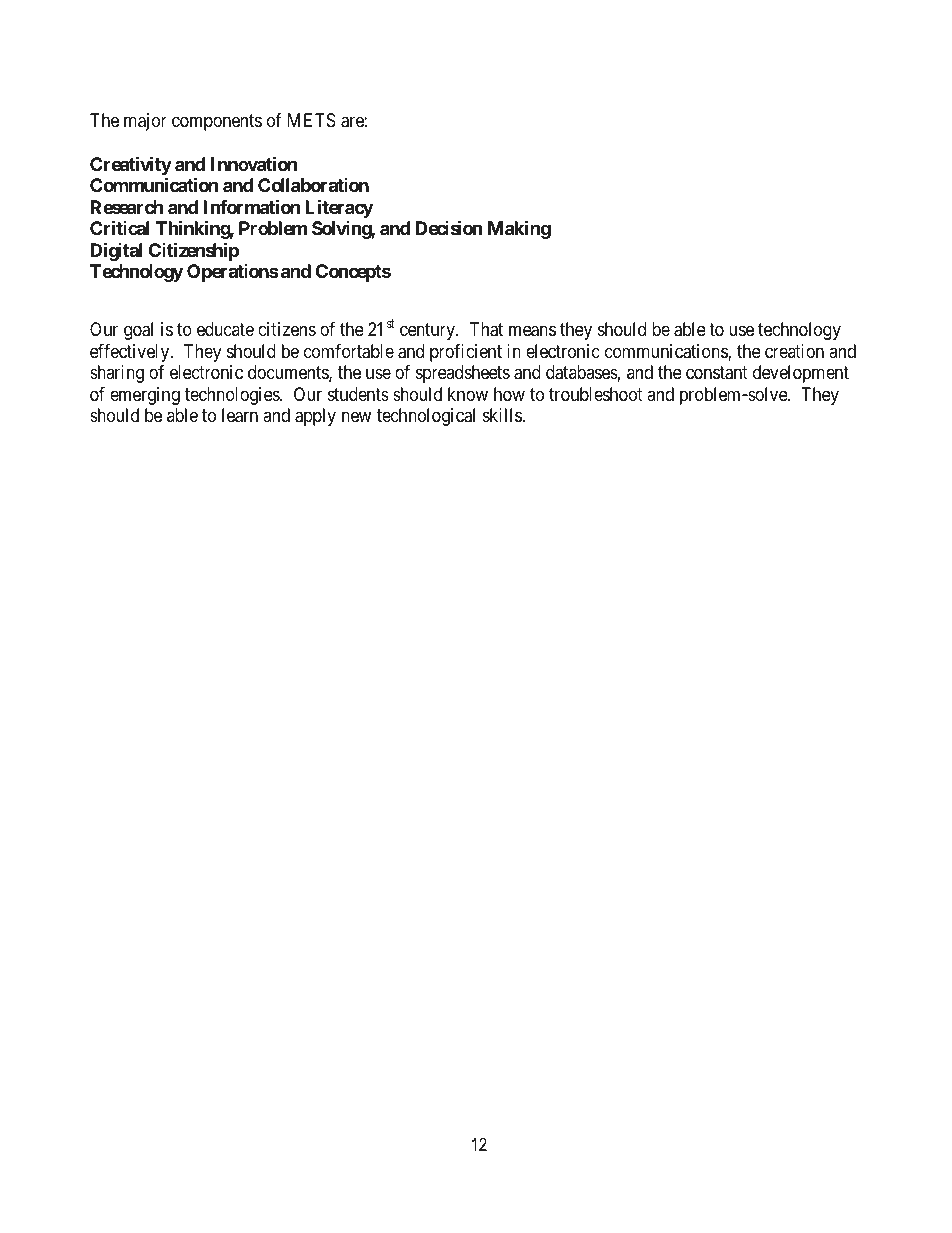  What do you see at coordinates (449, 227) in the image?
I see `Decision` at bounding box center [449, 227].
